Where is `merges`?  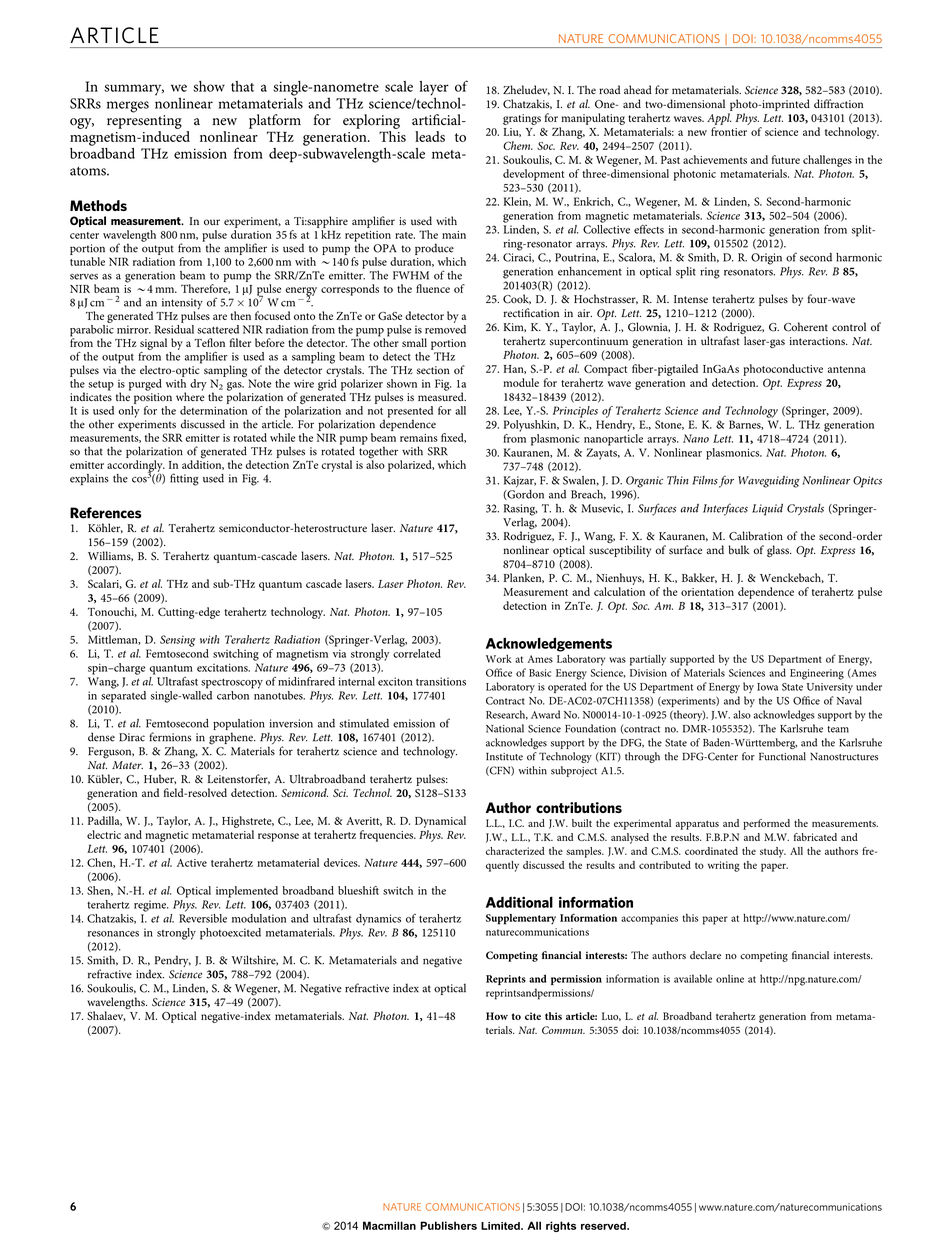
merges is located at coordinates (128, 107).
